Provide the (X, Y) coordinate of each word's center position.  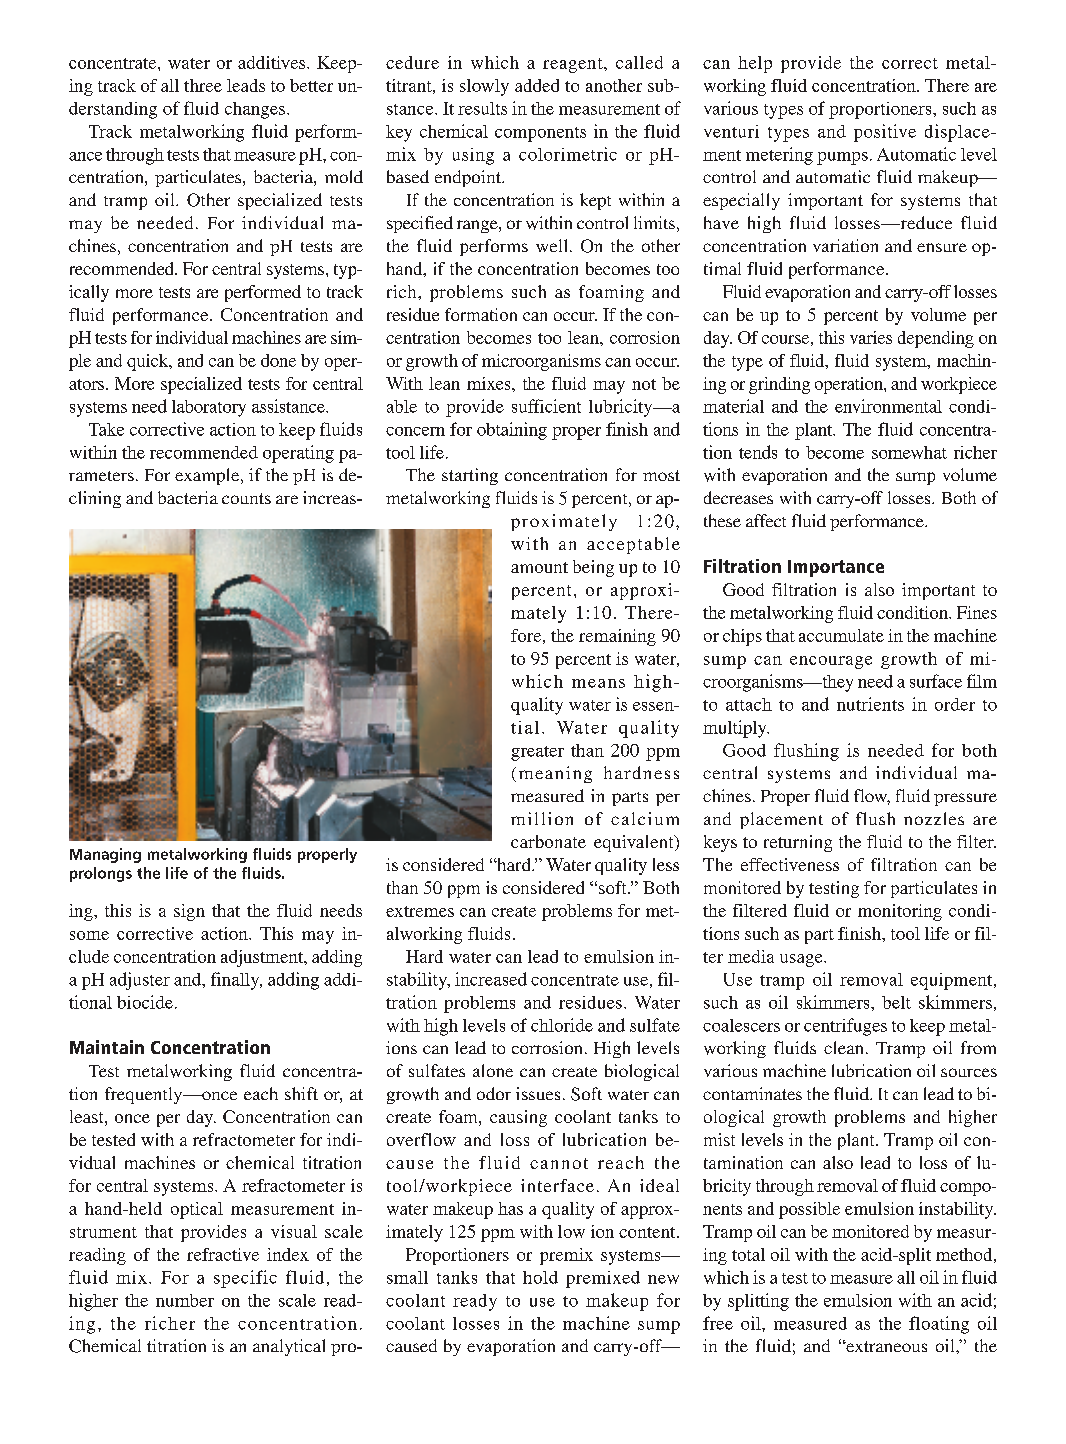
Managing (105, 855)
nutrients (870, 704)
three (203, 85)
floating (939, 1325)
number (185, 1300)
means (598, 683)
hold (540, 1277)
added (537, 85)
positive (885, 133)
